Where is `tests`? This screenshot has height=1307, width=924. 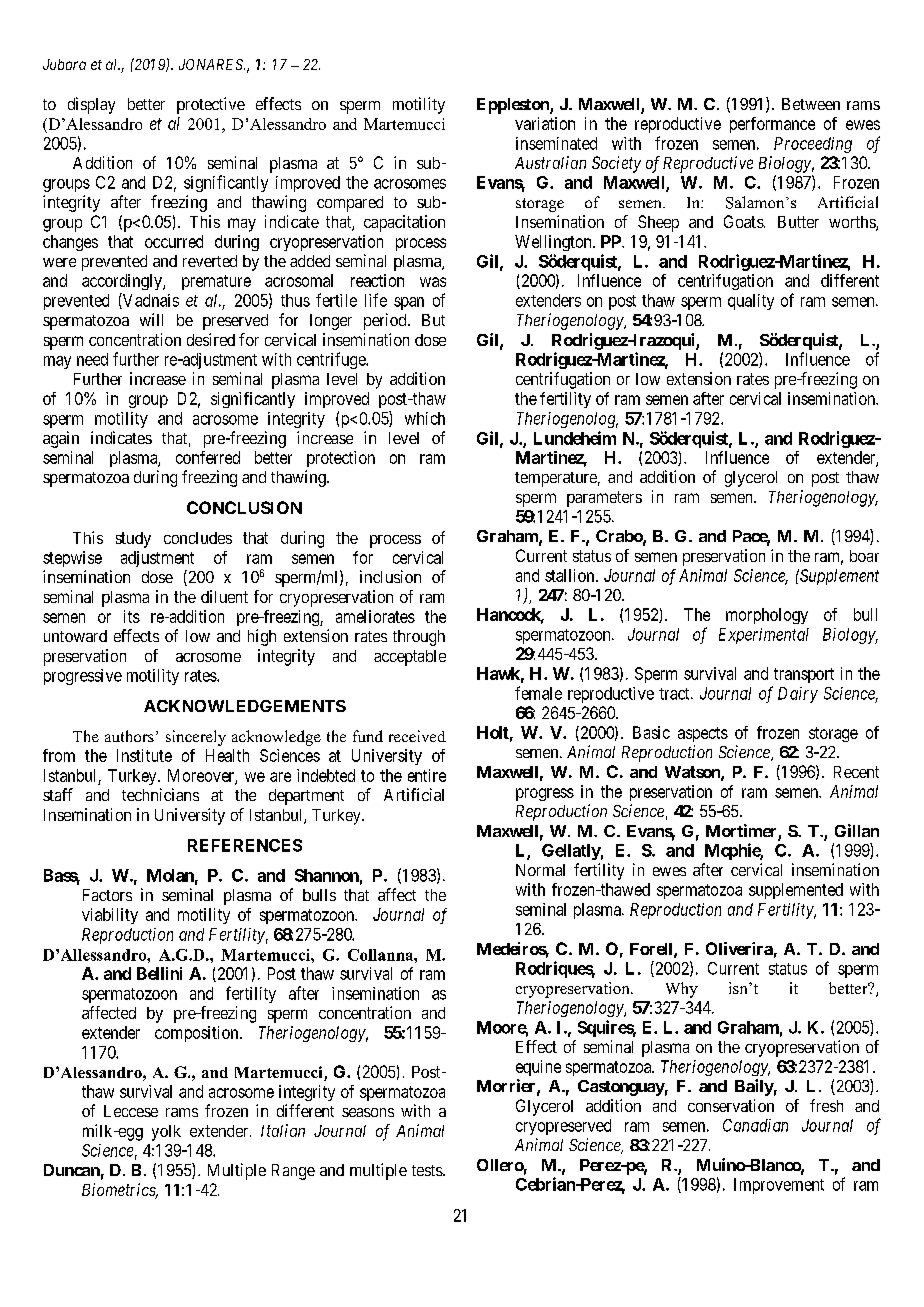 tests is located at coordinates (428, 1170).
